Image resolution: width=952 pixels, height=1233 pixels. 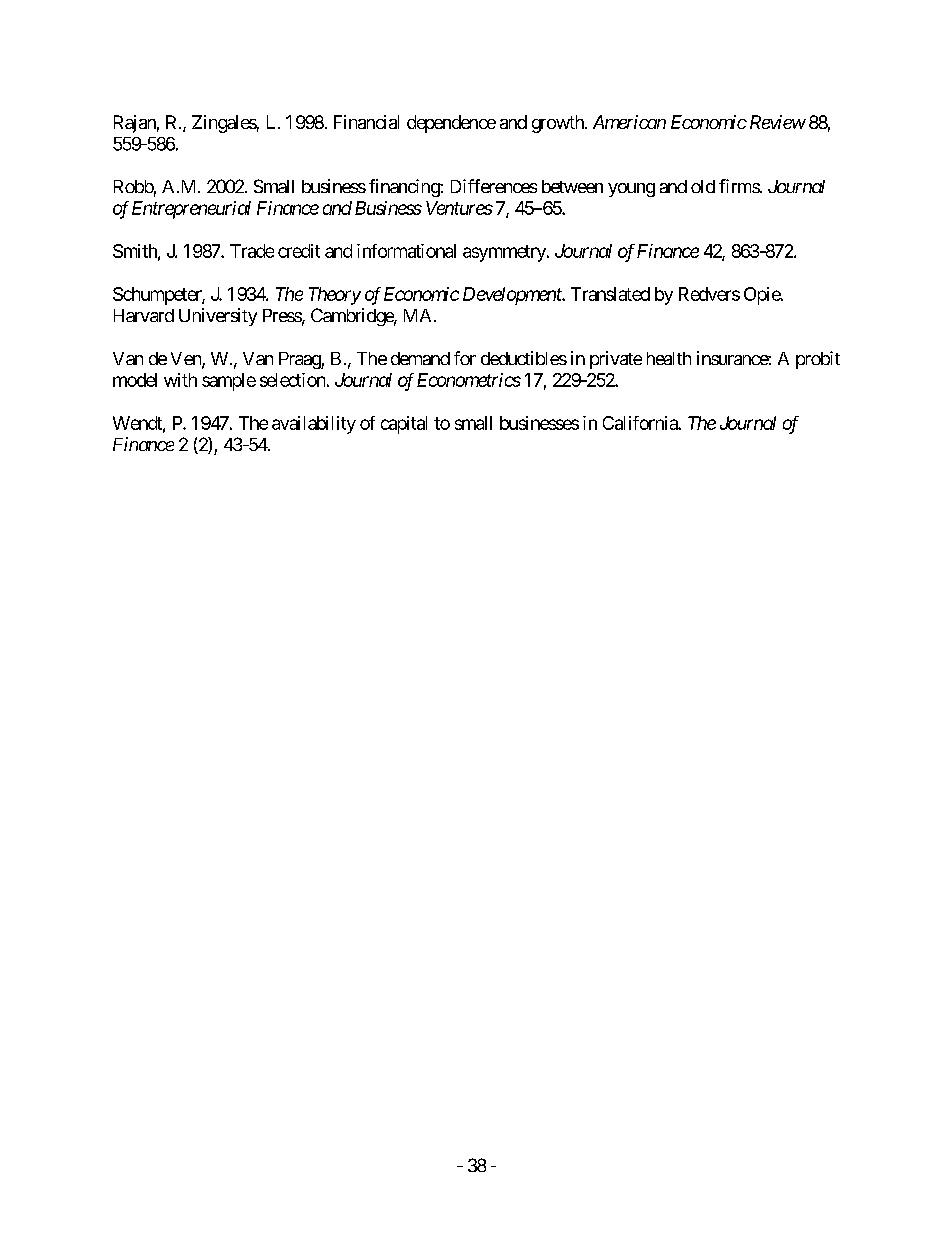 I want to click on University, so click(x=218, y=317).
